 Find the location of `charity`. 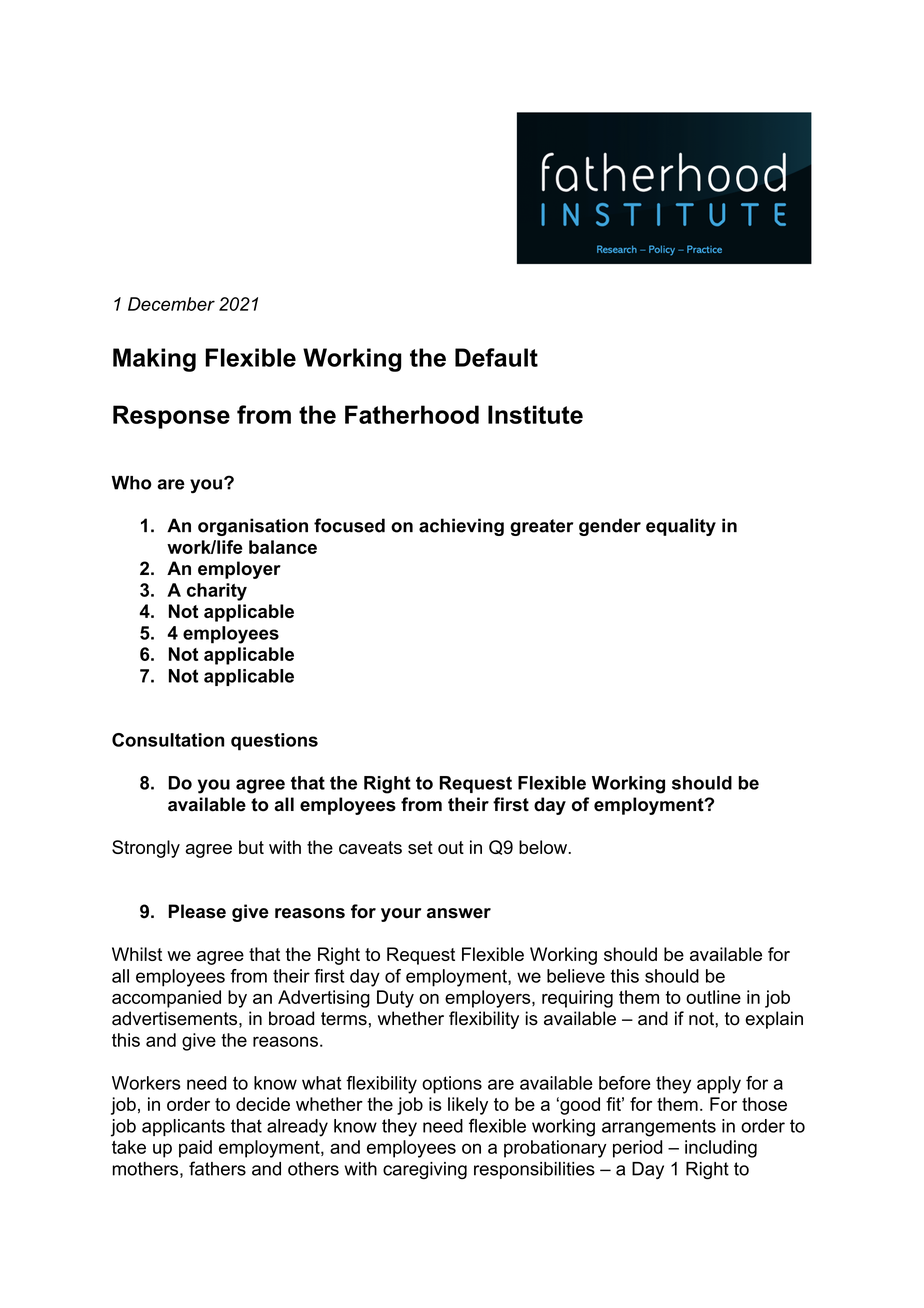

charity is located at coordinates (217, 592).
